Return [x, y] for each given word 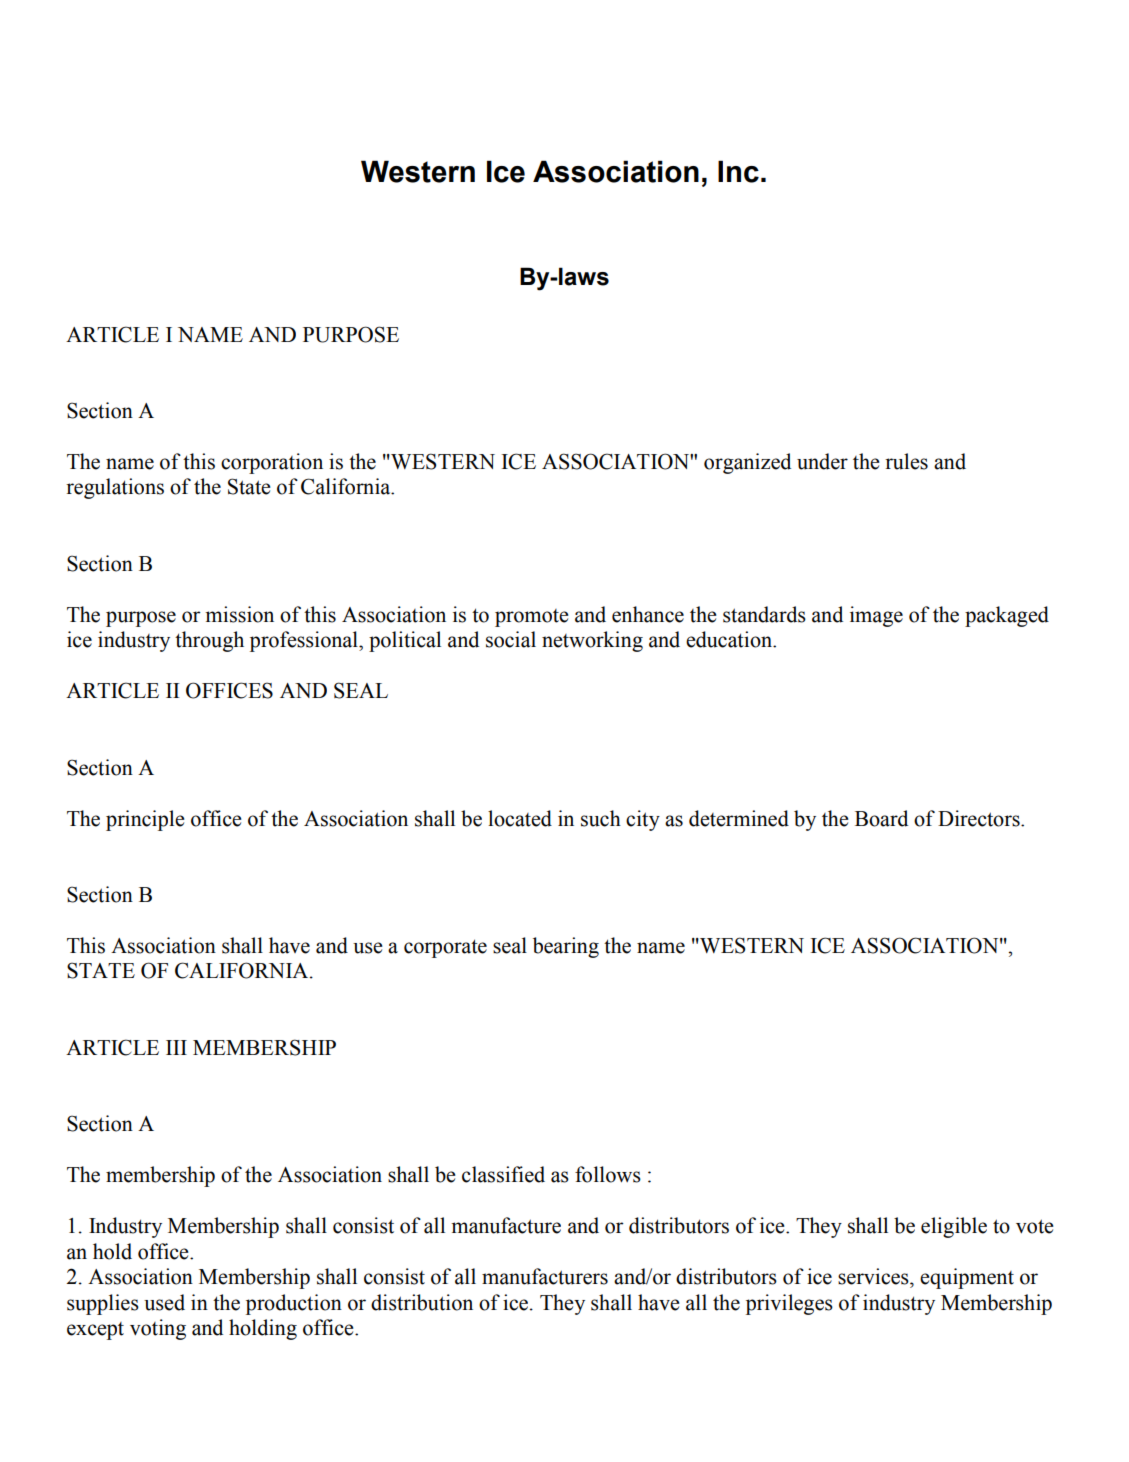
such [601, 818]
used [164, 1302]
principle [145, 820]
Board [881, 818]
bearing [566, 947]
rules [906, 461]
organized [747, 463]
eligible [954, 1227]
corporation [272, 463]
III [176, 1047]
